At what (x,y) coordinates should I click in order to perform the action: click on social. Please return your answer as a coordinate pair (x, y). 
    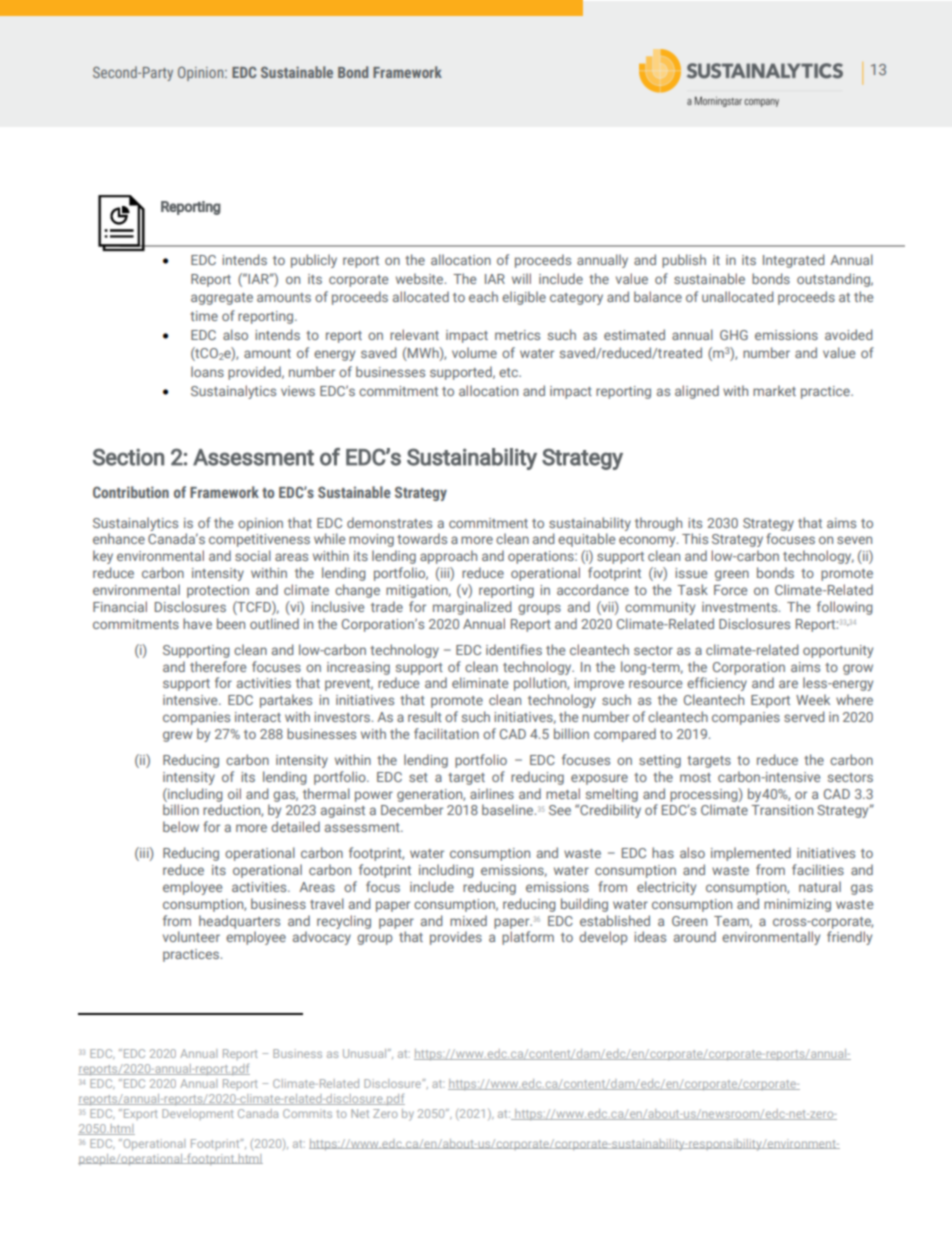
    Looking at the image, I should click on (253, 555).
